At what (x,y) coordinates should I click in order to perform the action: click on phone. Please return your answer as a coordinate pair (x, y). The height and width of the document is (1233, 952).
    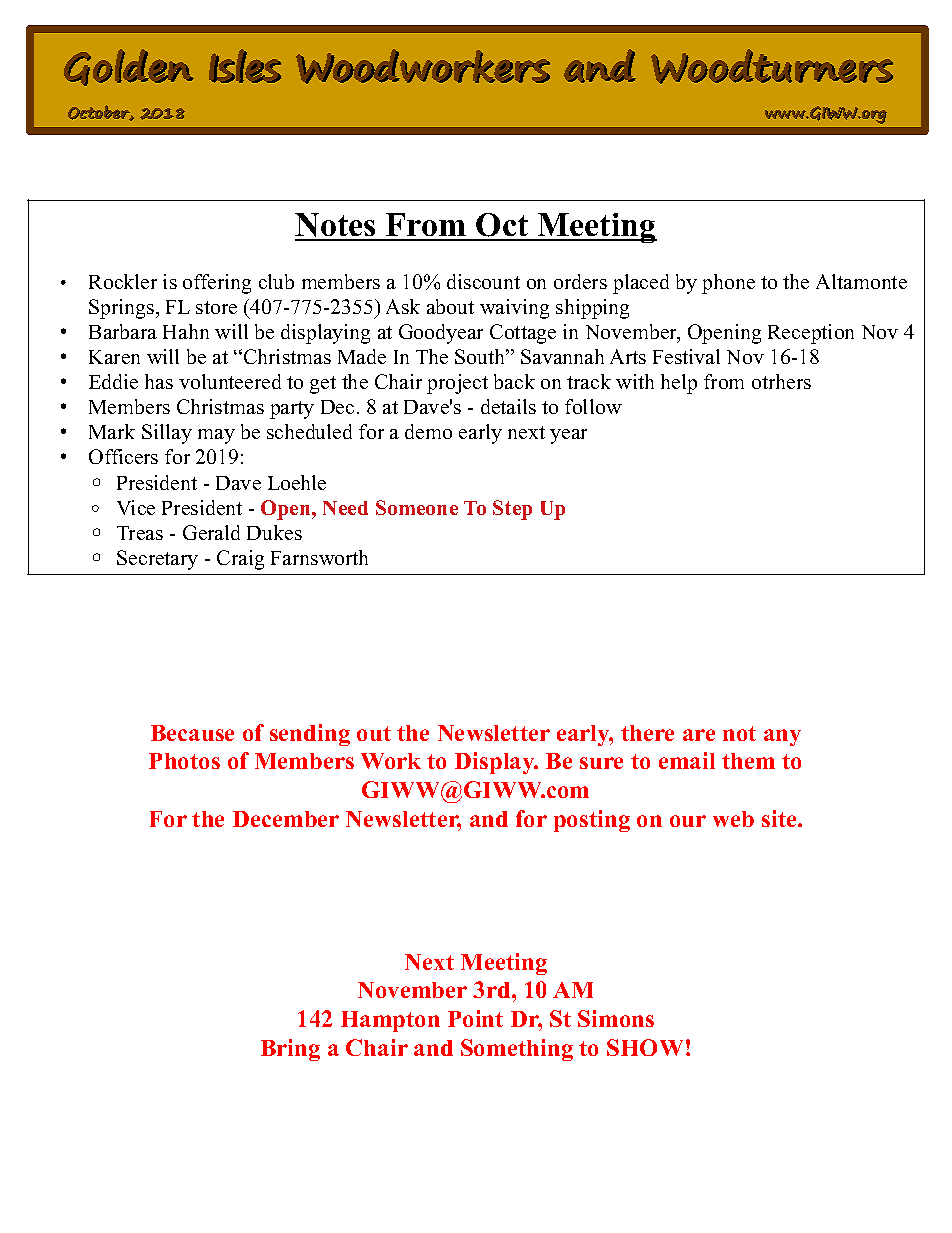
    Looking at the image, I should click on (728, 284).
